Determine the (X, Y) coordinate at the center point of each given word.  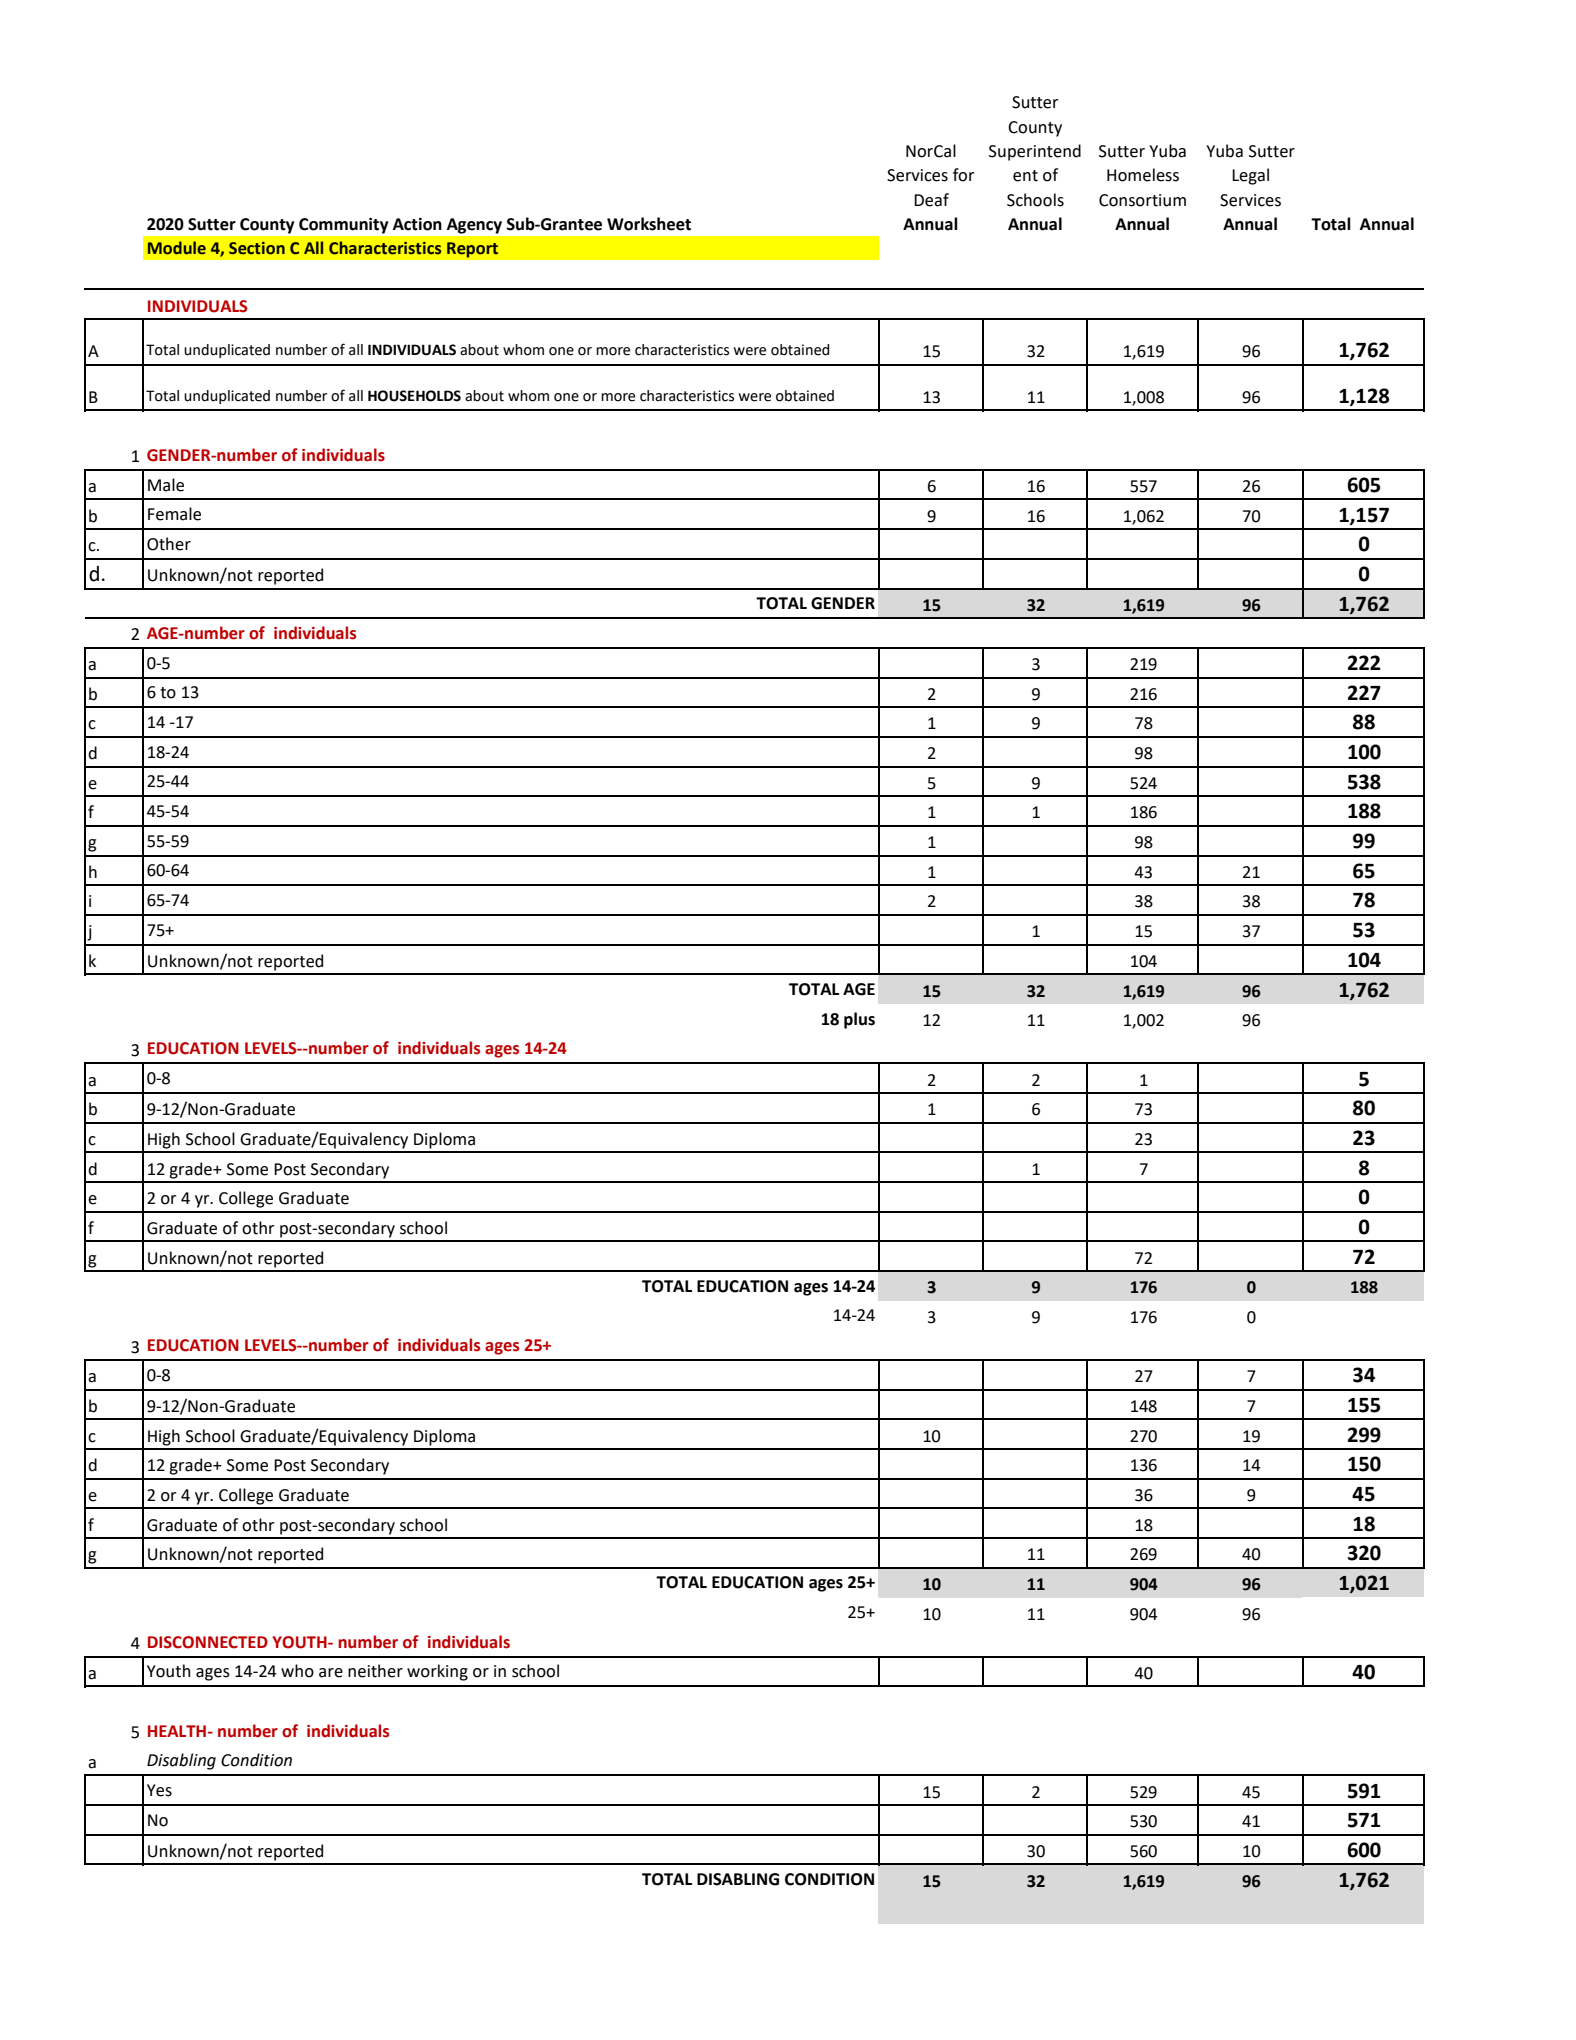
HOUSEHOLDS (414, 396)
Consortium (1142, 200)
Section (257, 248)
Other (169, 544)
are (331, 1673)
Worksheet (649, 224)
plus (859, 1020)
